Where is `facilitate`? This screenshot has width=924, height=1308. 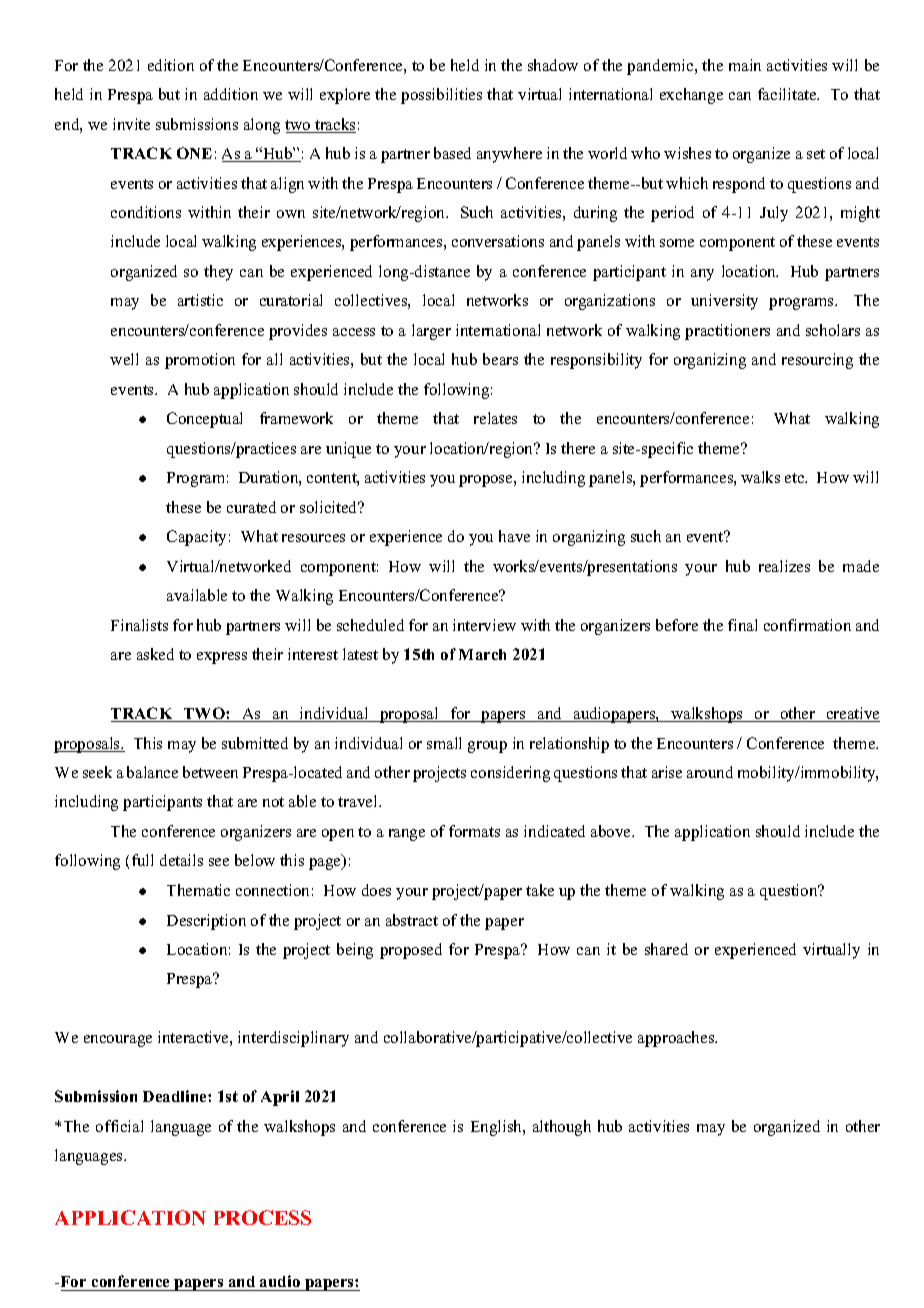 facilitate is located at coordinates (788, 94).
